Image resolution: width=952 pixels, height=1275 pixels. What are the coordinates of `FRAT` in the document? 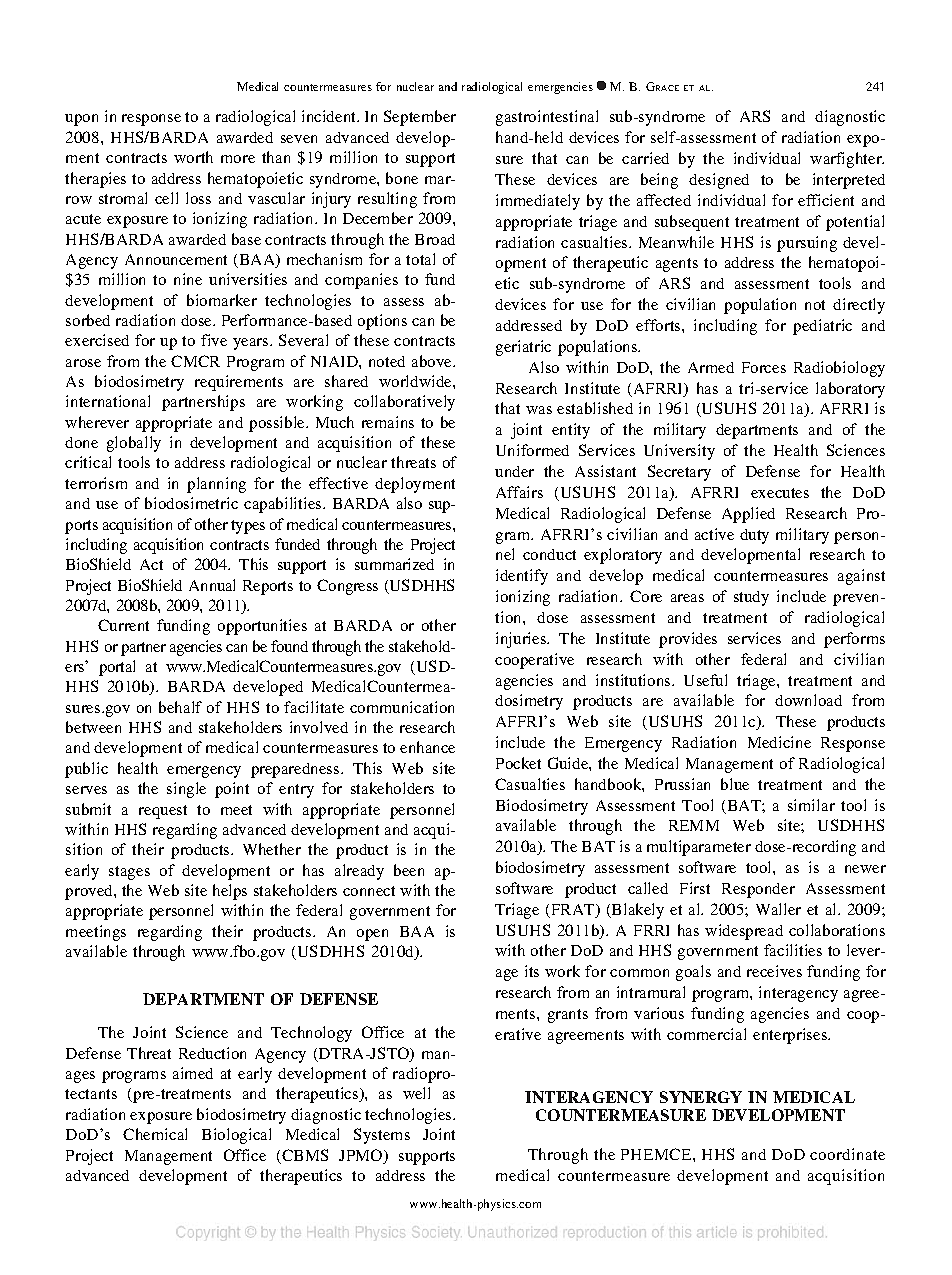 It's located at (573, 911).
